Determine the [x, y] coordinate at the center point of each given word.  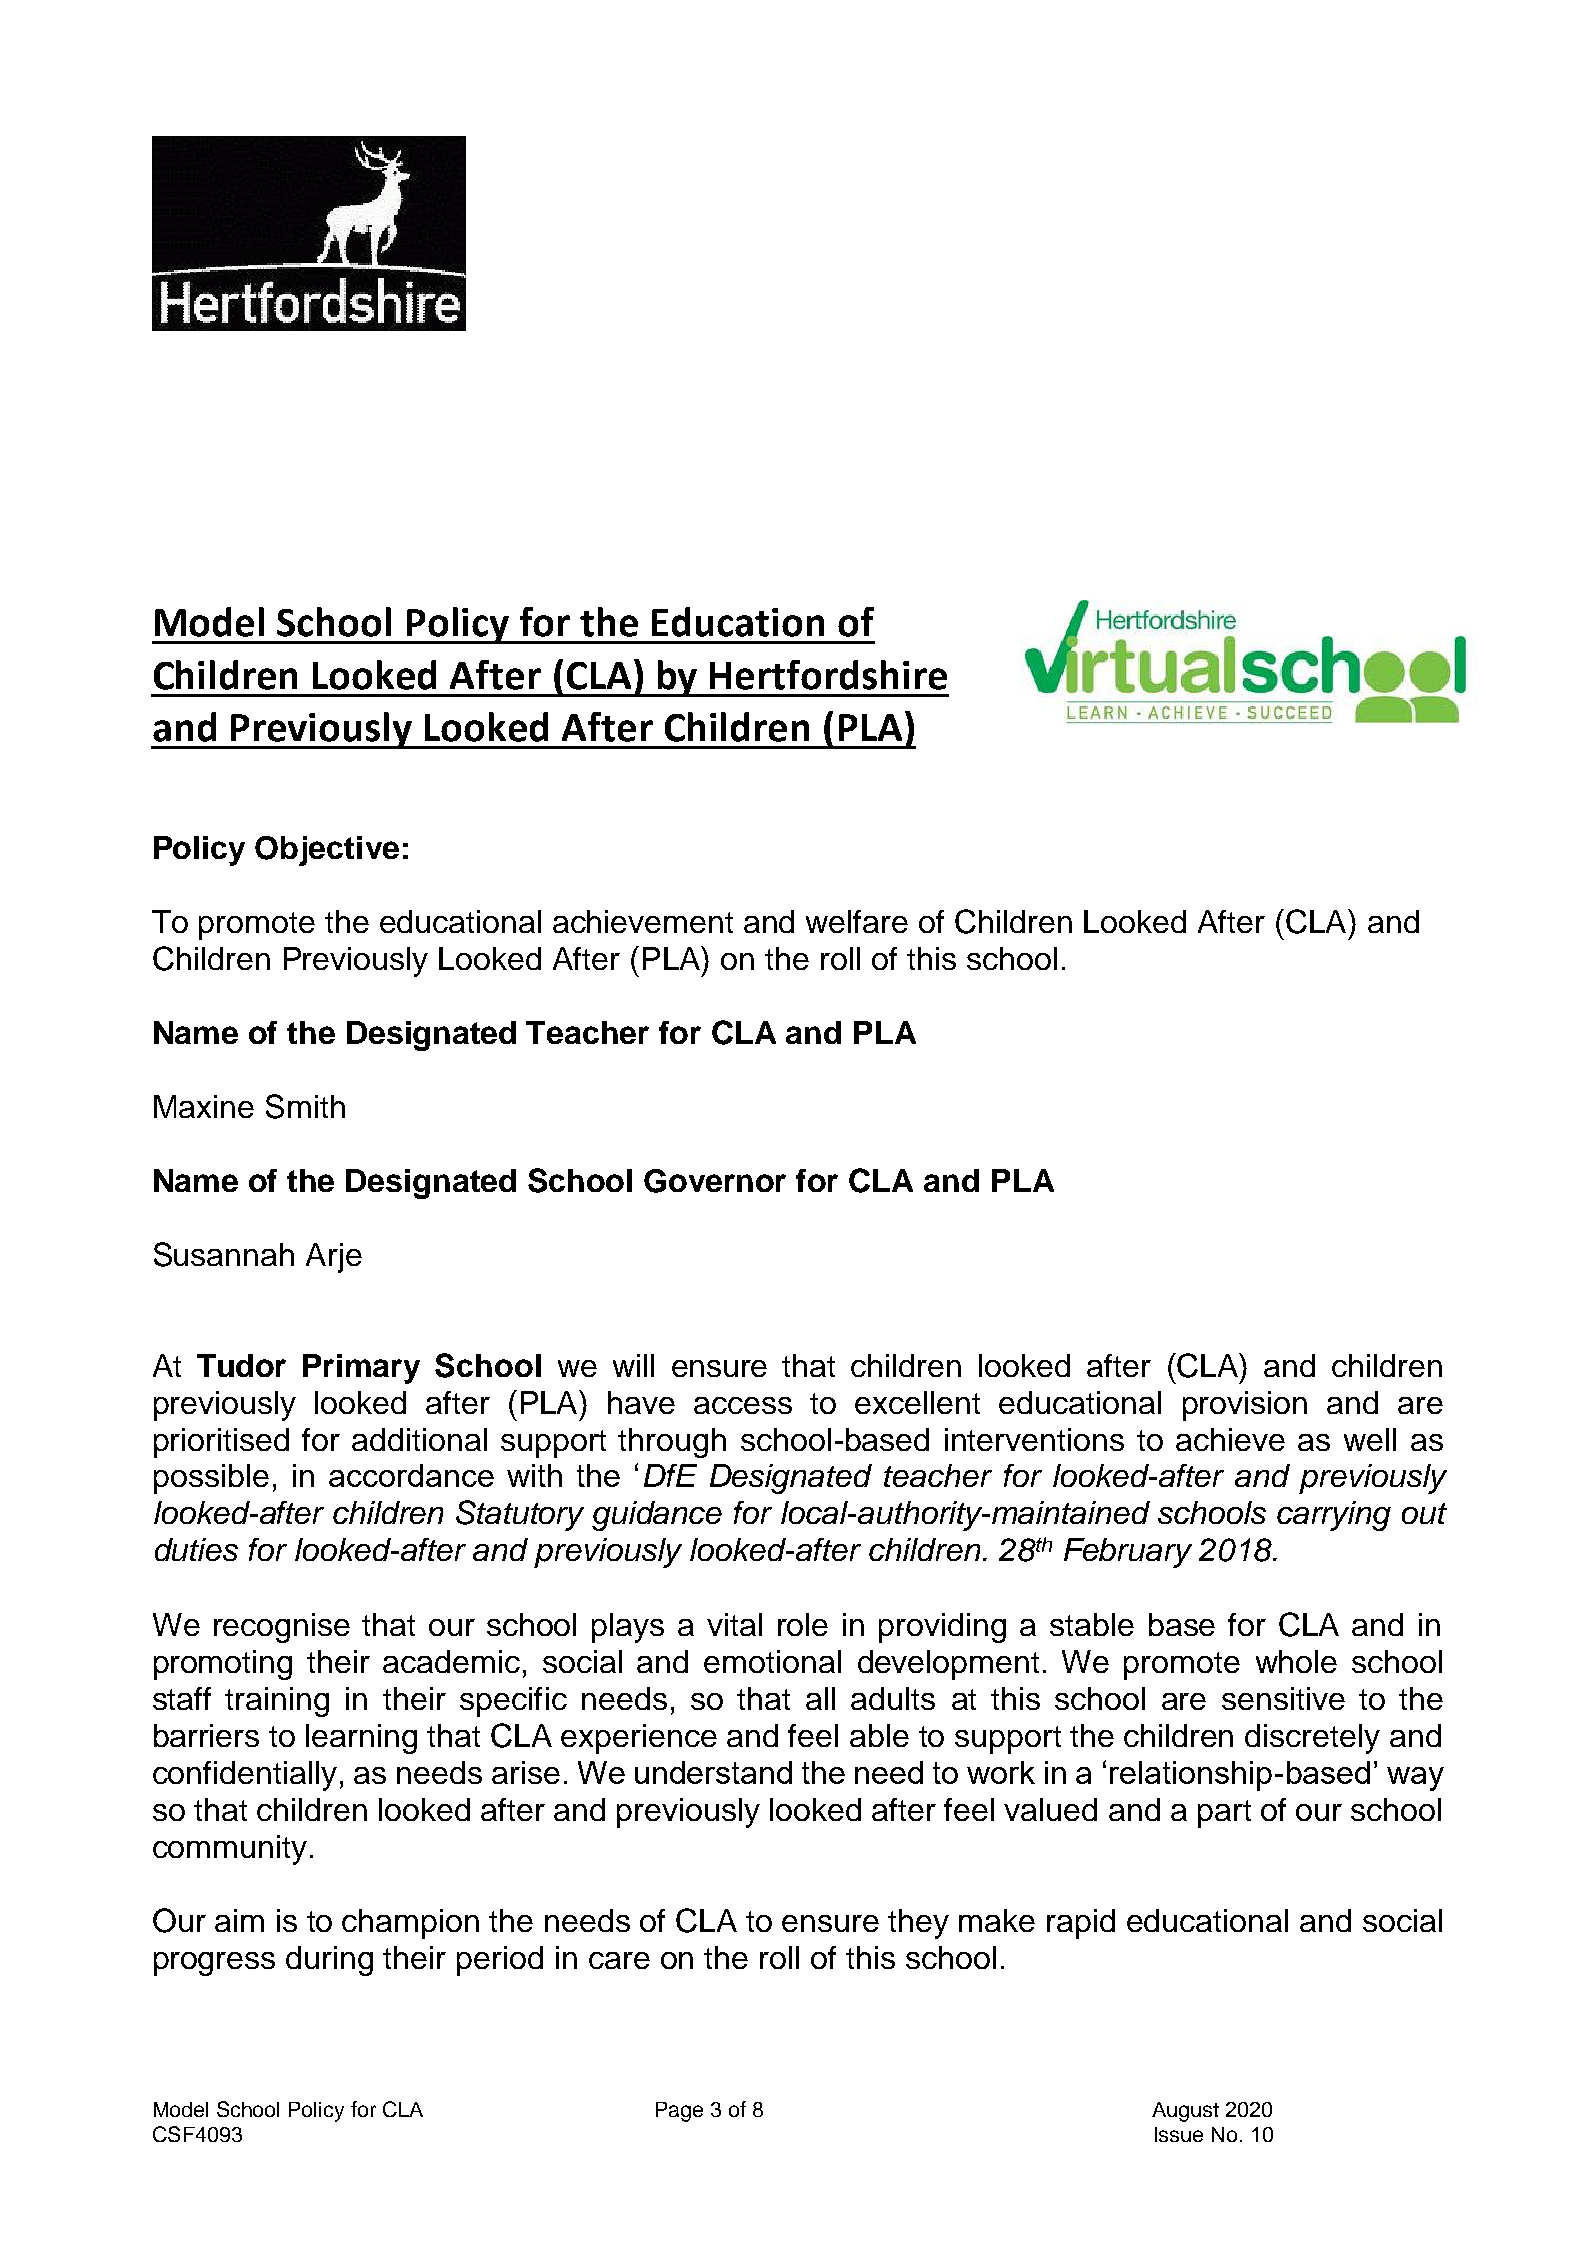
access [743, 1405]
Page [679, 2112]
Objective [327, 851]
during [329, 1961]
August [1185, 2112]
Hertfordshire [828, 675]
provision [1245, 1406]
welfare [857, 921]
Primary [361, 1369]
